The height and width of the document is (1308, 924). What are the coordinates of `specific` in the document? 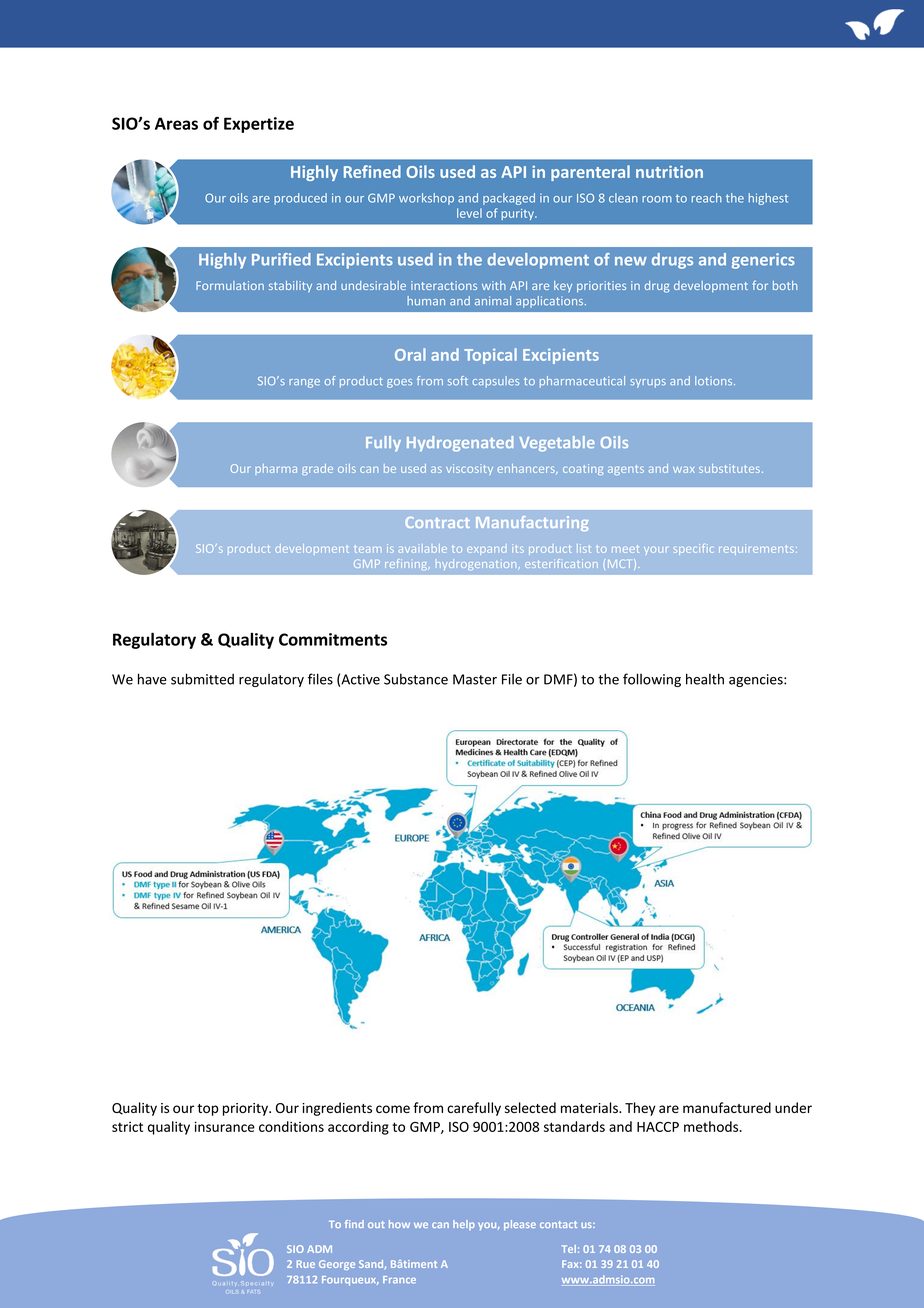 It's located at (693, 549).
